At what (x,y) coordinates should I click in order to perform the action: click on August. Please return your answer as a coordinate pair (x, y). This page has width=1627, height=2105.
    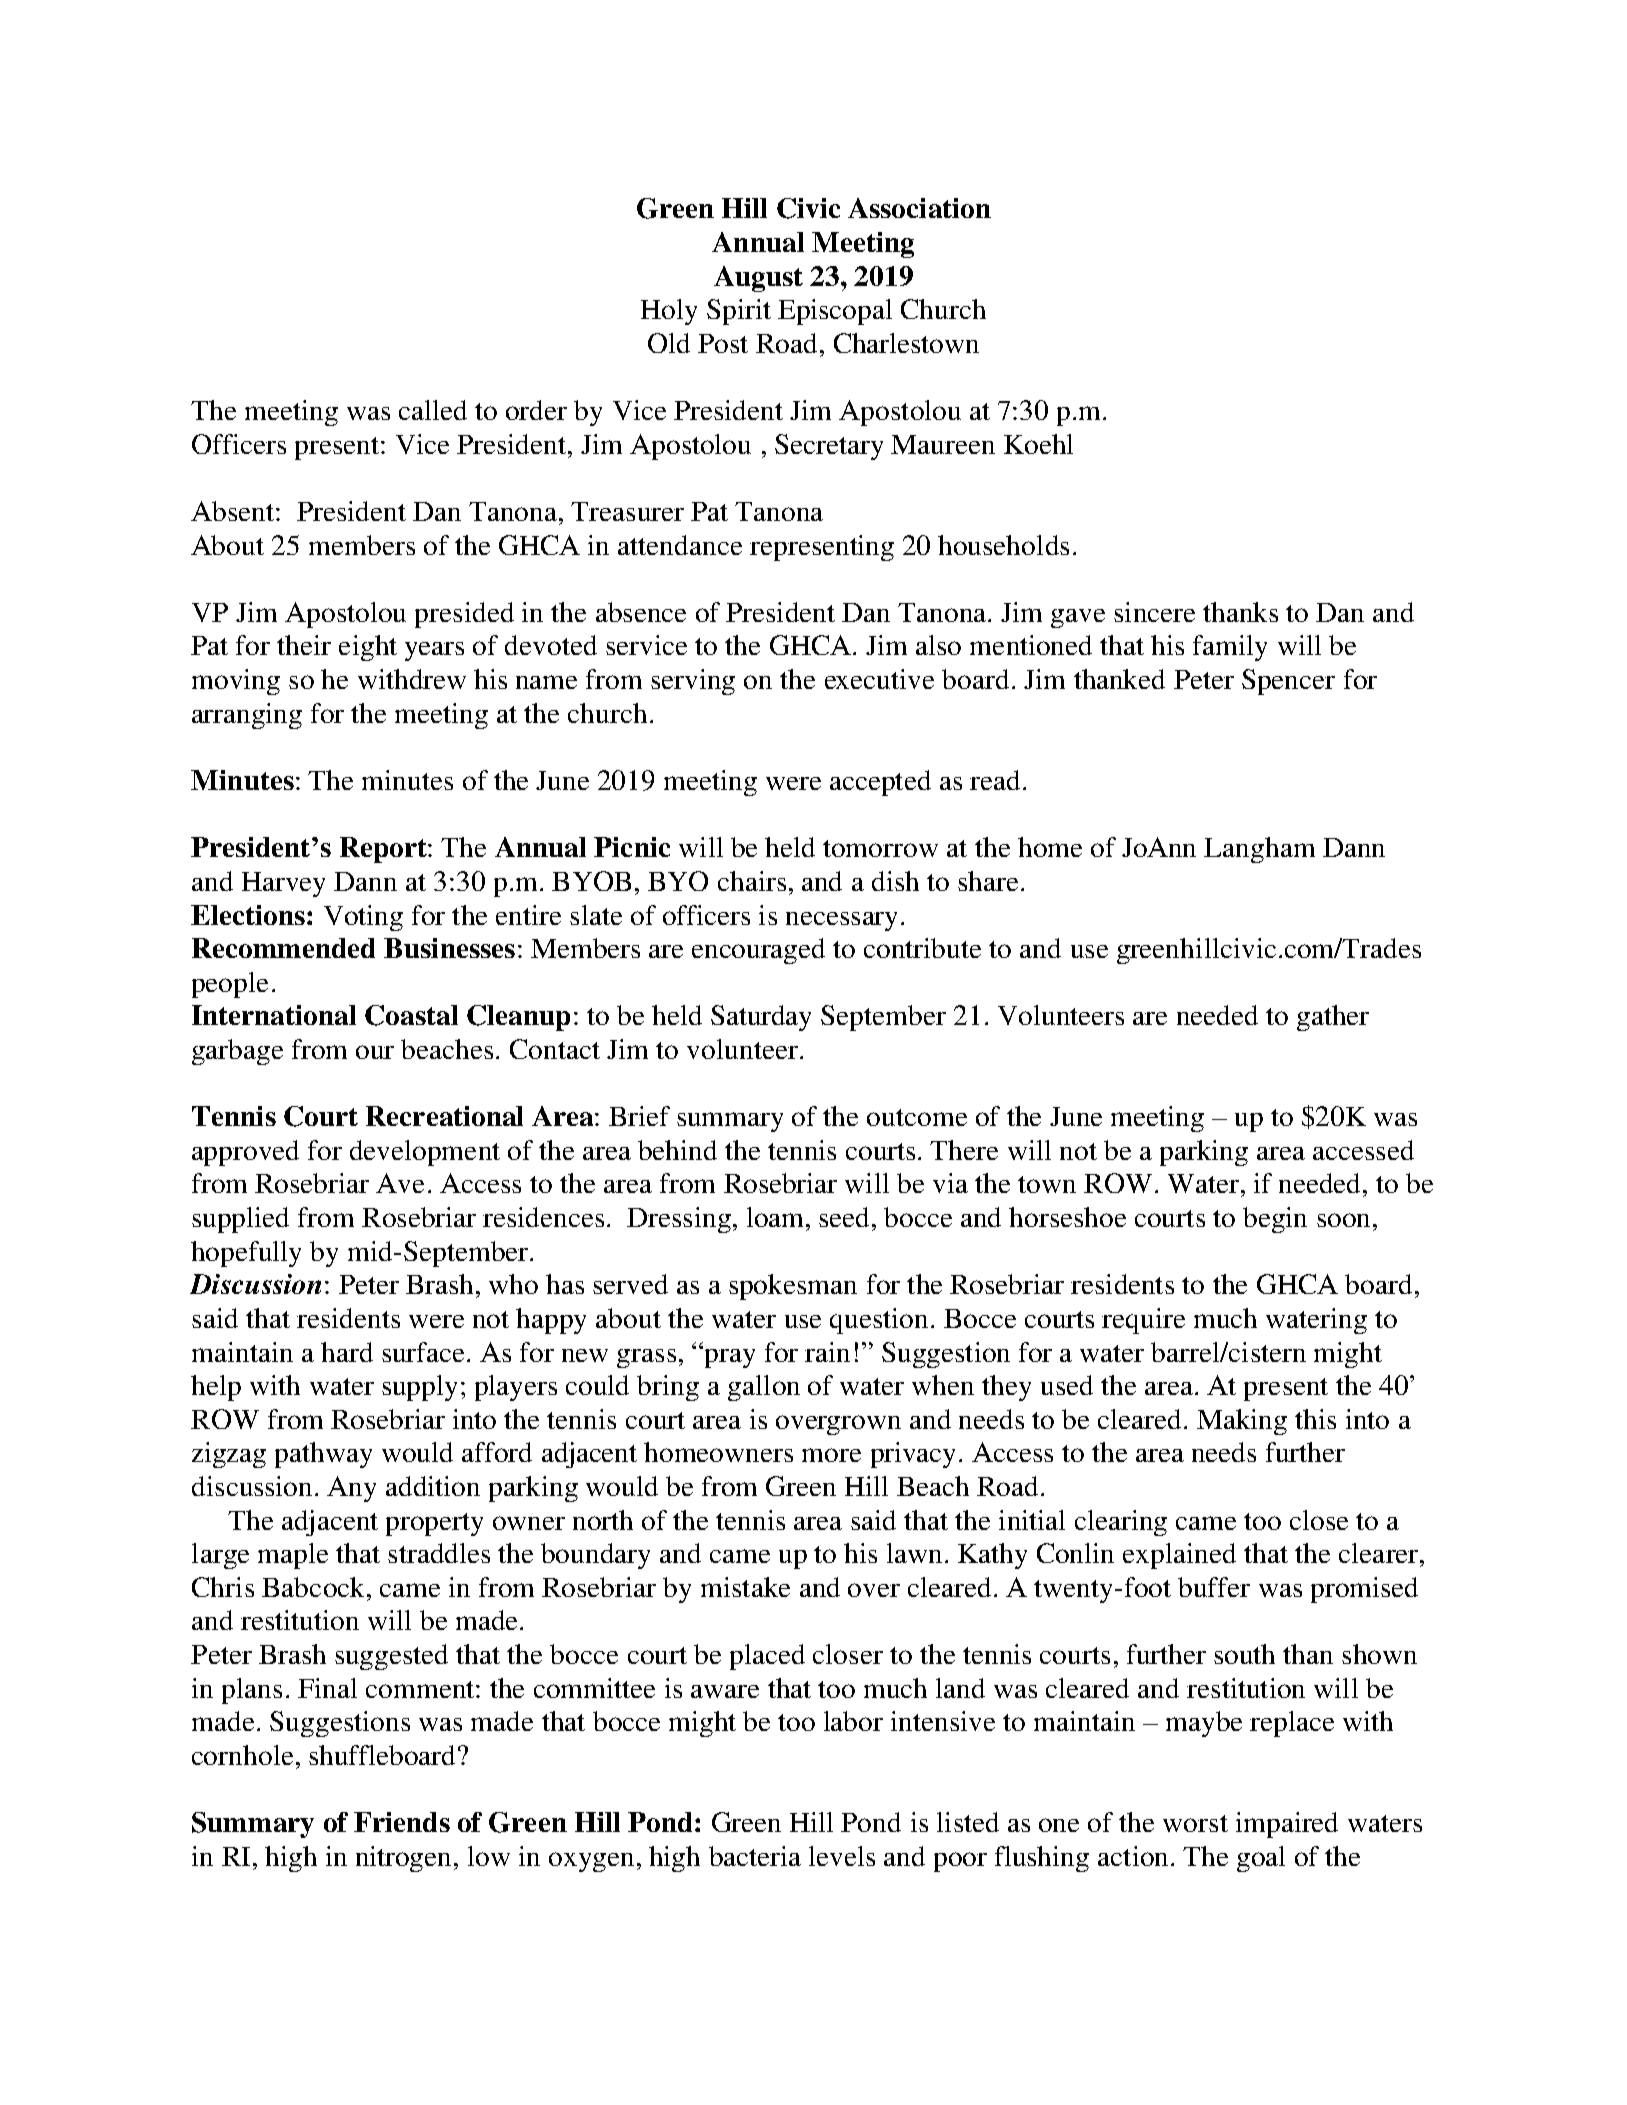
    Looking at the image, I should click on (758, 279).
